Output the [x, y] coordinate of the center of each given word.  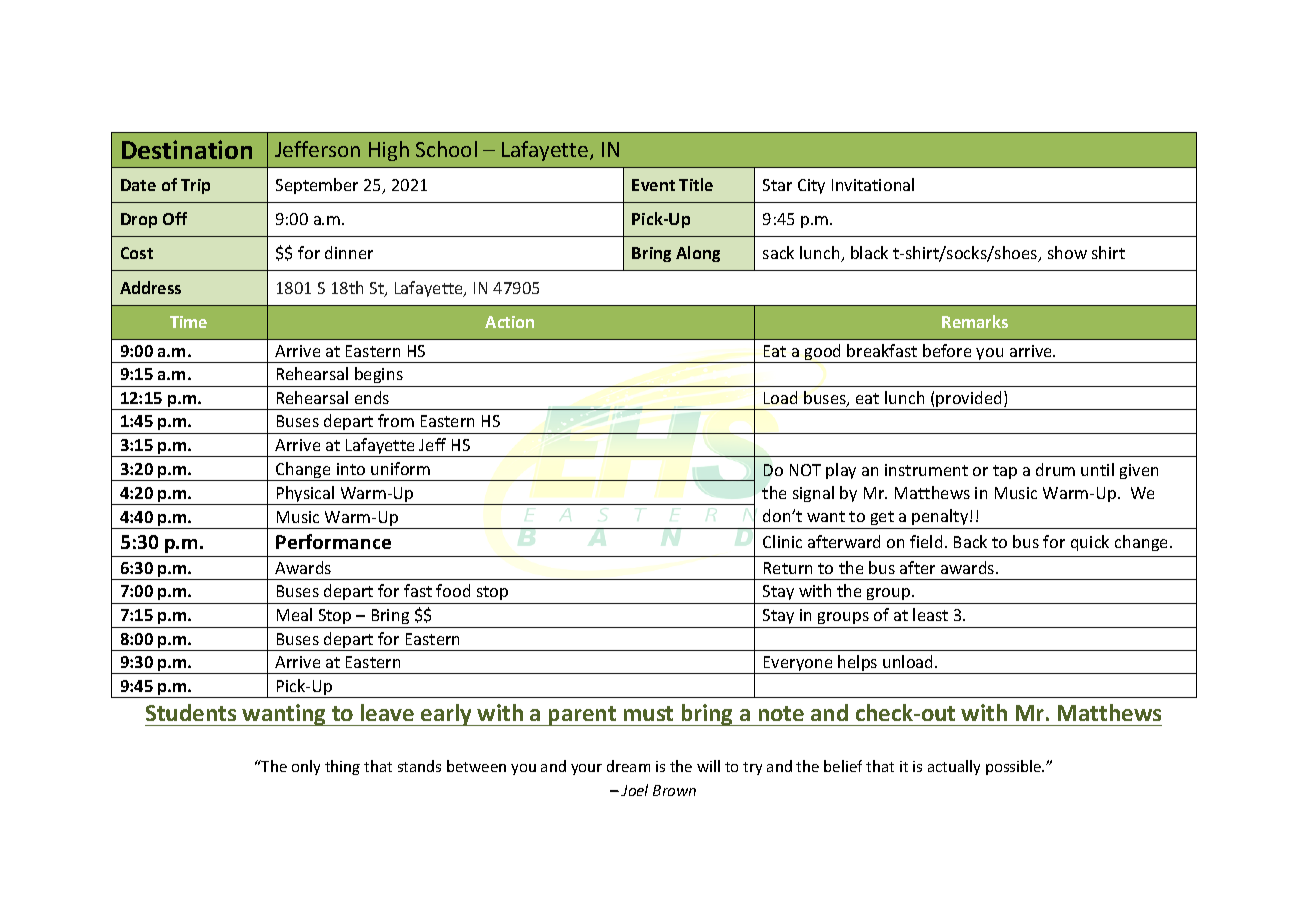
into [351, 469]
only [306, 767]
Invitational [873, 184]
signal [813, 494]
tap [1005, 472]
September [317, 186]
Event [653, 185]
